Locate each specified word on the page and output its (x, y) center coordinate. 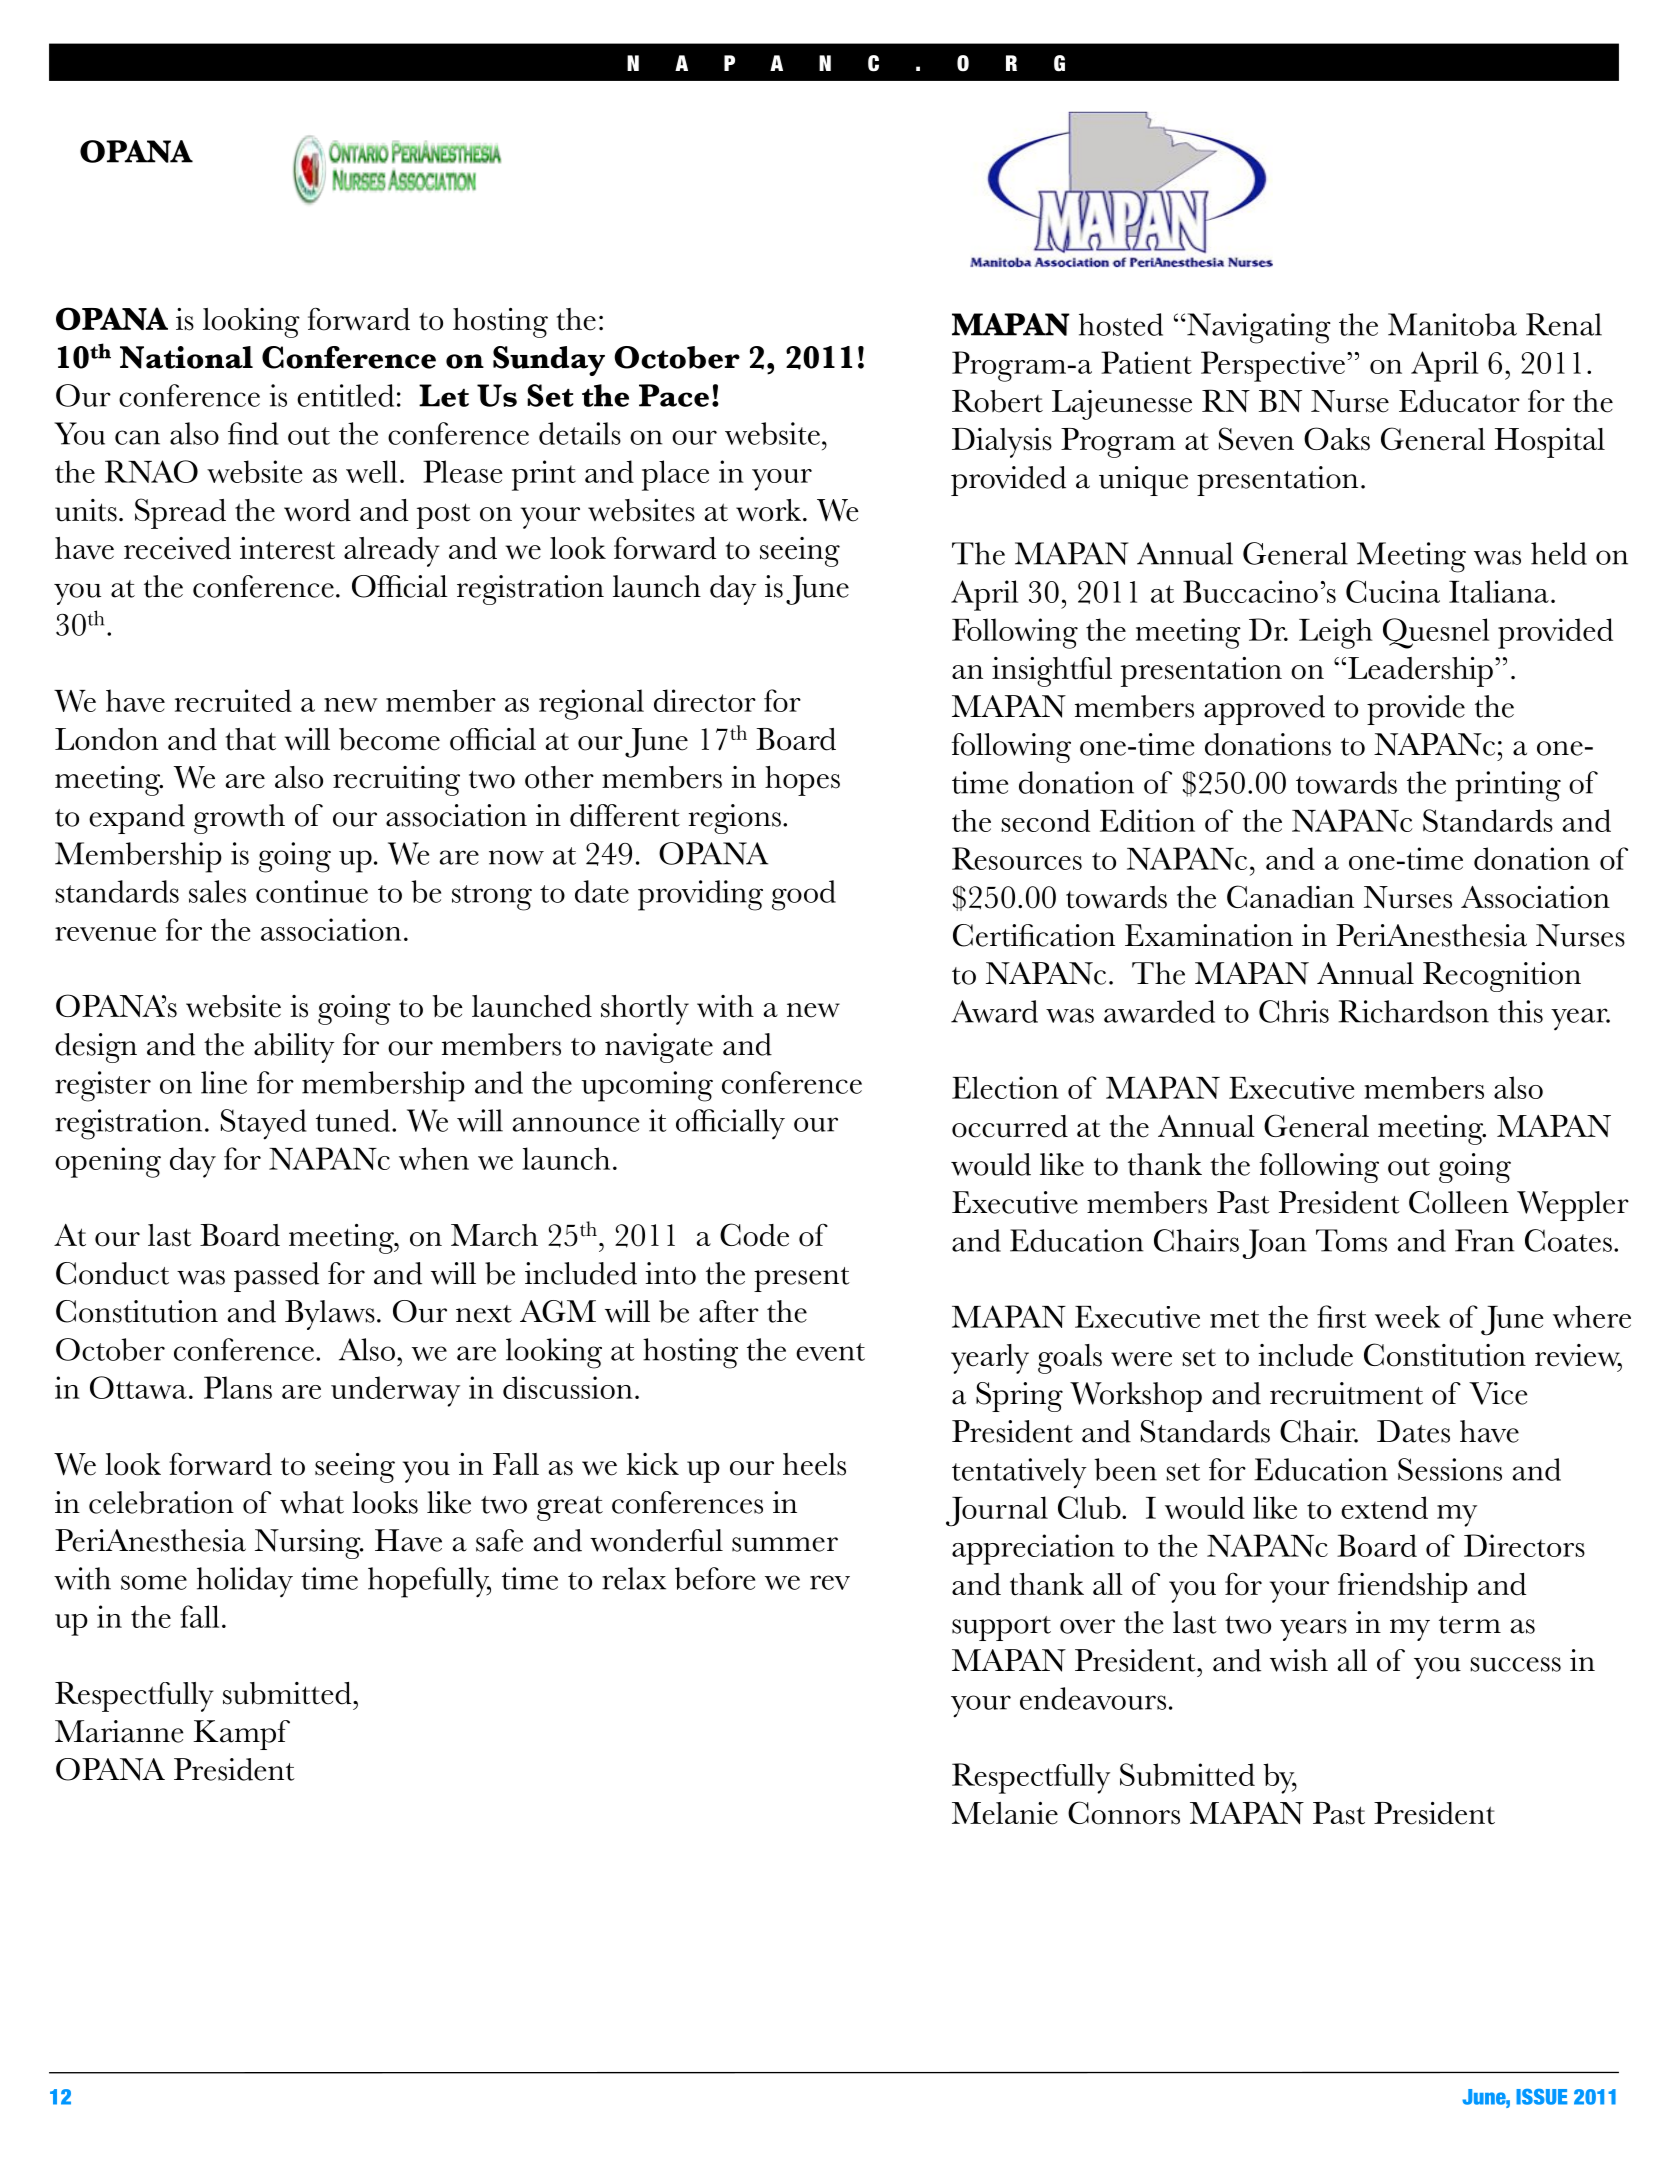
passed (276, 1277)
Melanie (1005, 1813)
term (1470, 1625)
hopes (802, 781)
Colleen (1459, 1202)
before (715, 1578)
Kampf (241, 1735)
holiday (245, 1582)
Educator (1459, 401)
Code (754, 1235)
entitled (345, 395)
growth (239, 819)
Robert (997, 401)
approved (1264, 710)
